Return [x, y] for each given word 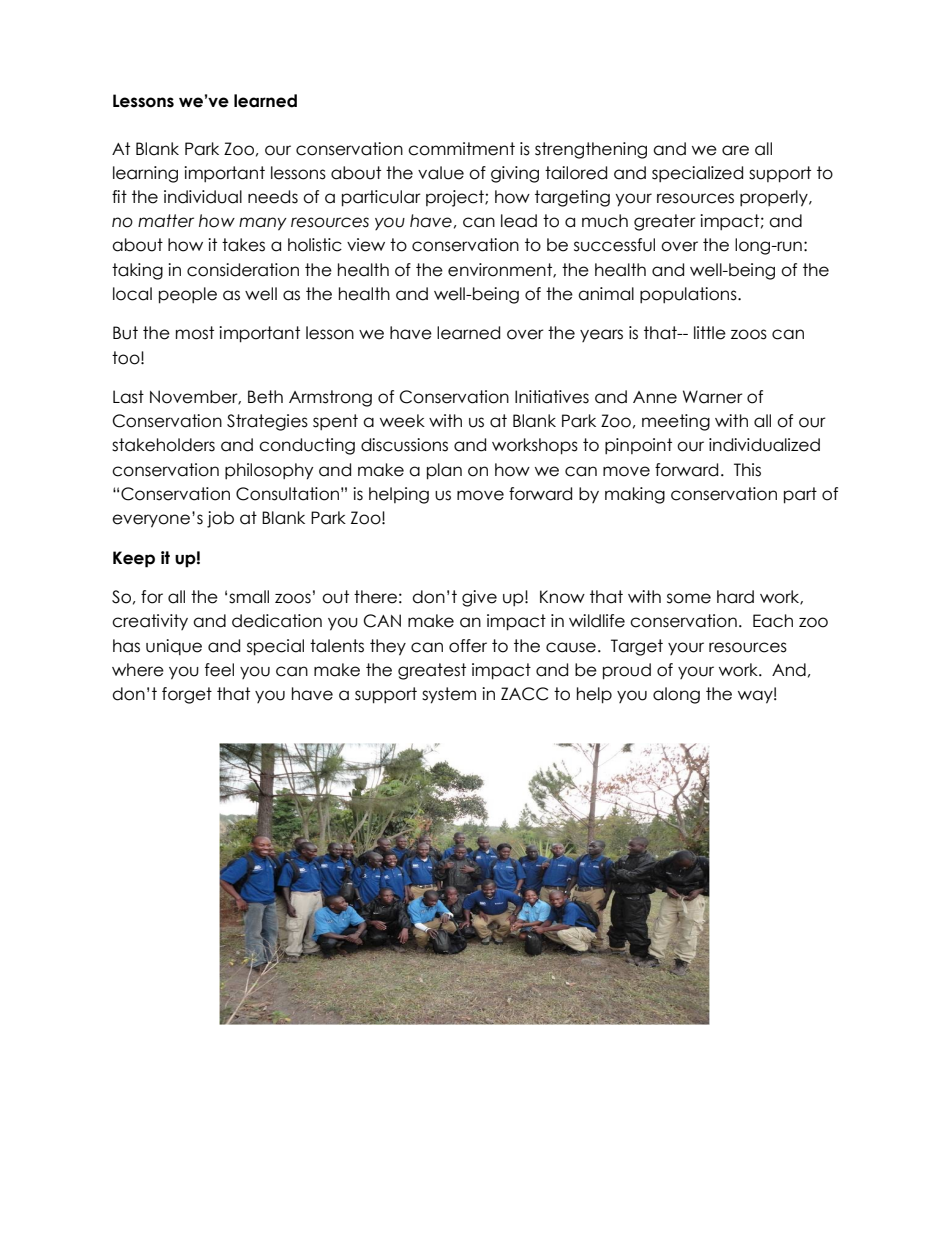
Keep [134, 559]
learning [145, 174]
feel [219, 670]
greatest [432, 671]
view [366, 245]
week [402, 421]
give [479, 598]
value [441, 173]
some [689, 598]
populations [689, 295]
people [188, 295]
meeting [676, 422]
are [735, 150]
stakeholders [163, 445]
